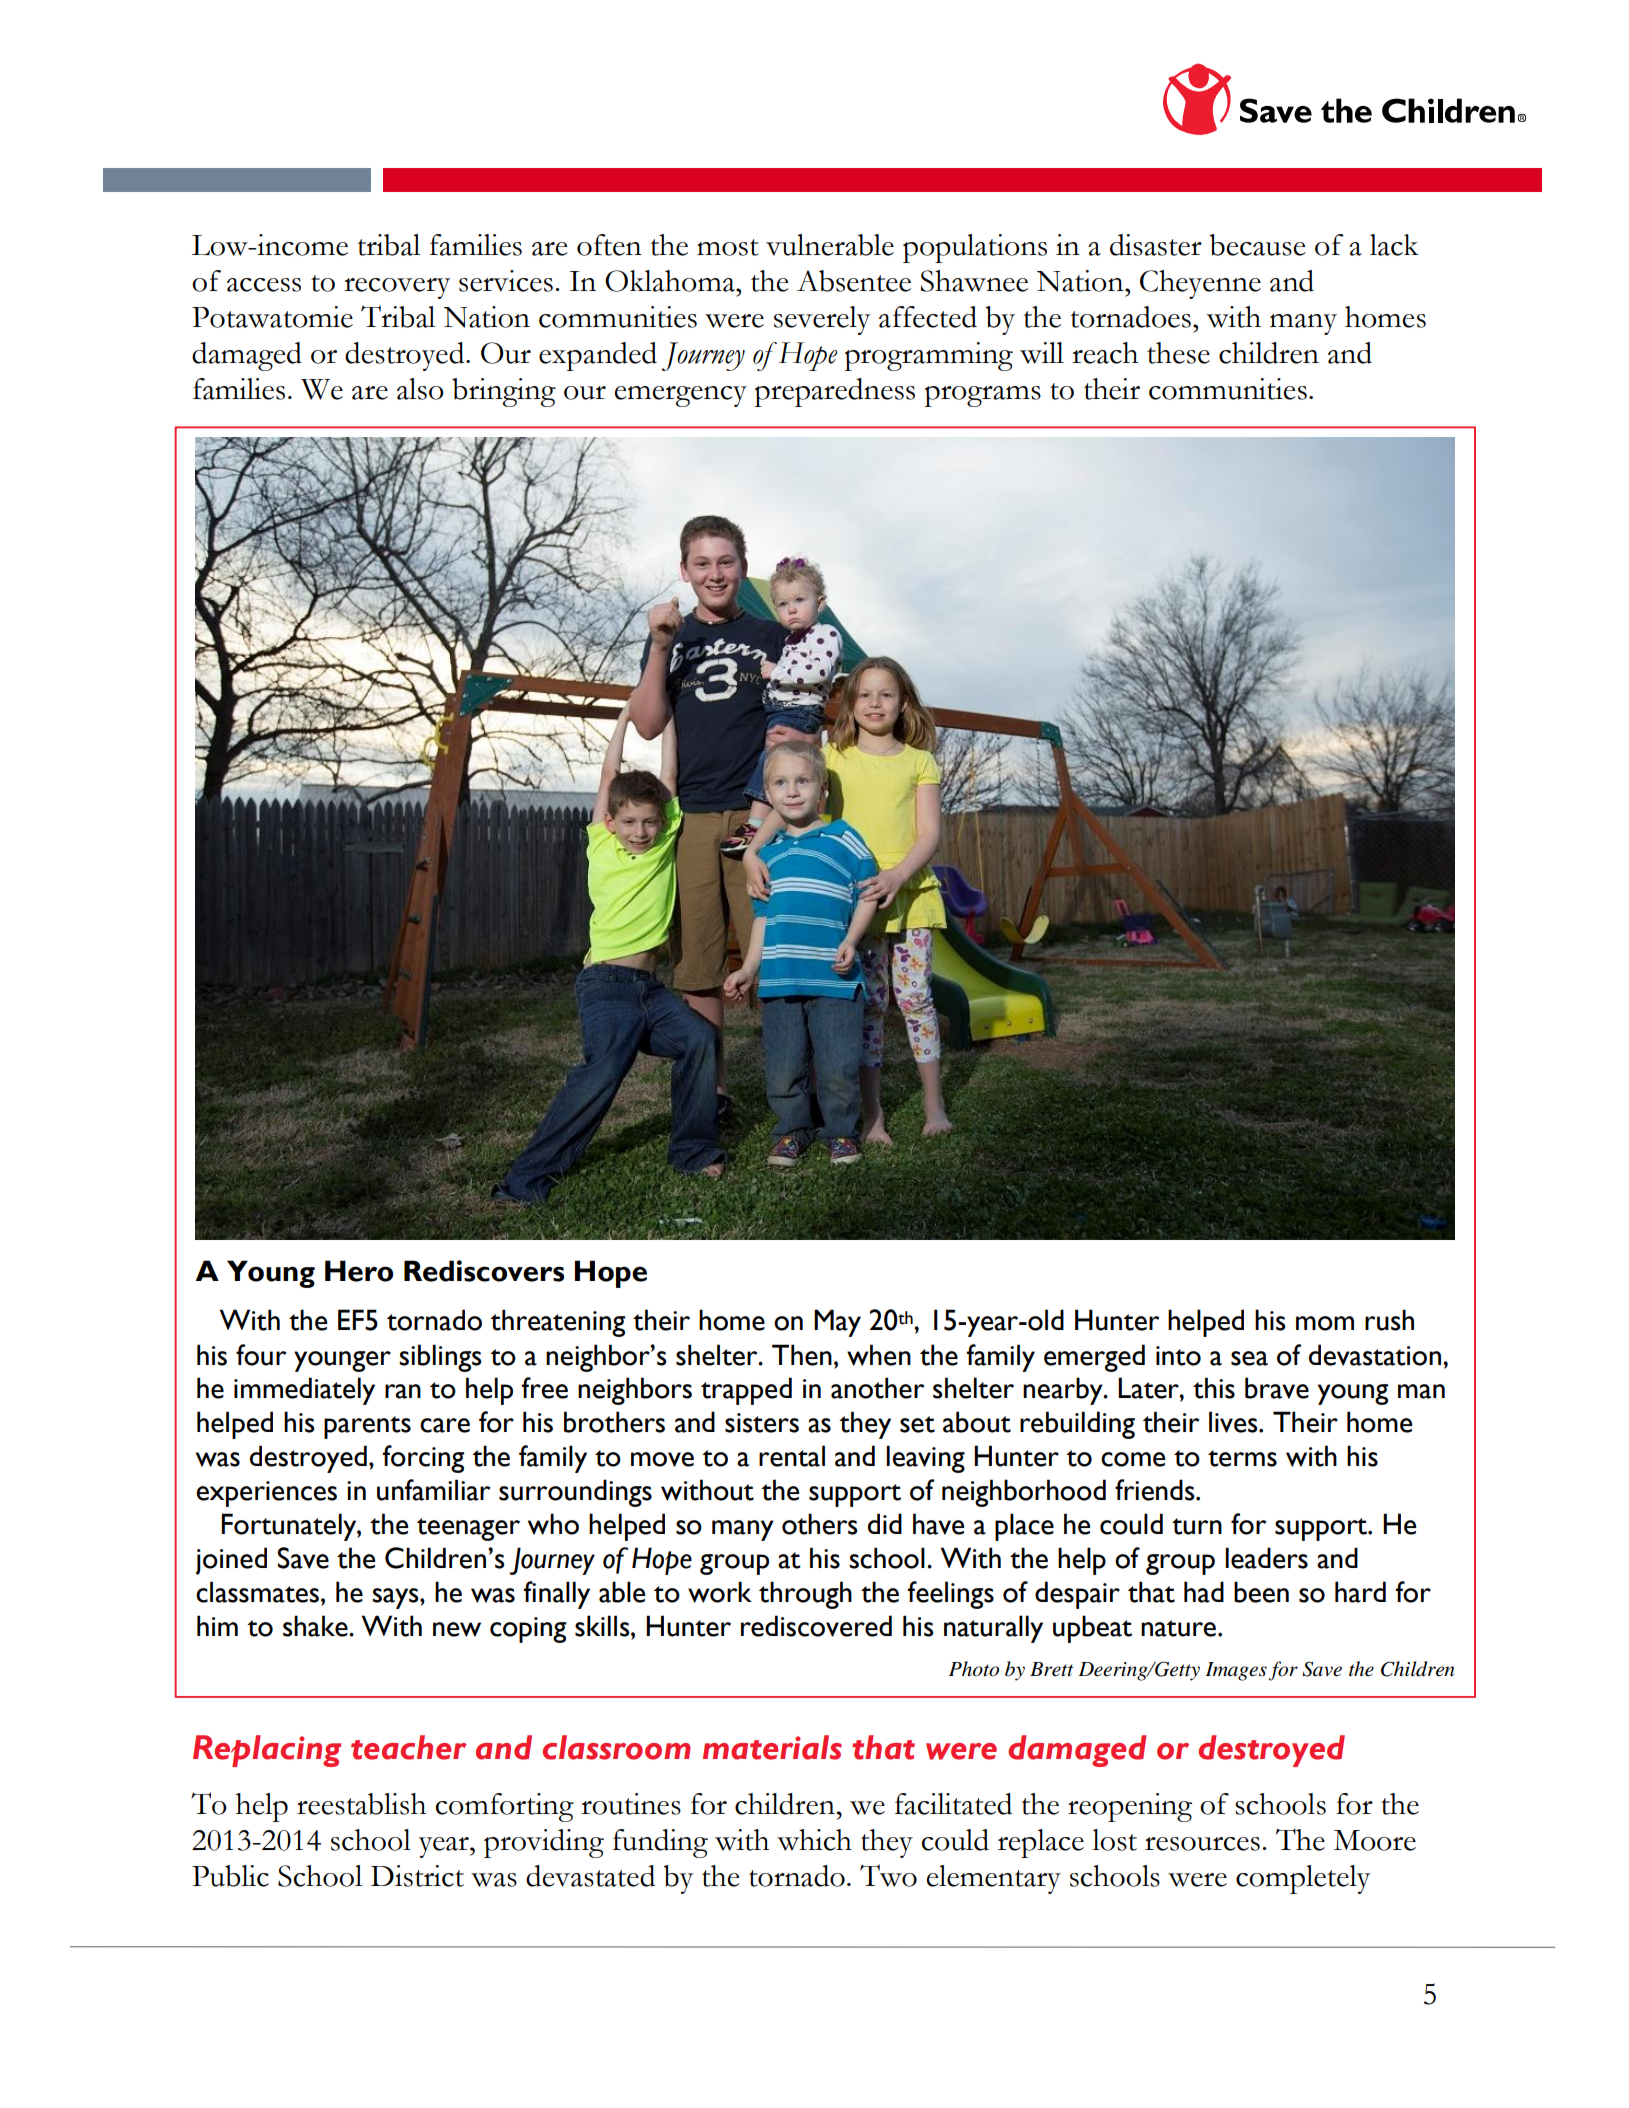 This screenshot has height=2108, width=1629. What do you see at coordinates (1200, 284) in the screenshot?
I see `Cheyenne` at bounding box center [1200, 284].
